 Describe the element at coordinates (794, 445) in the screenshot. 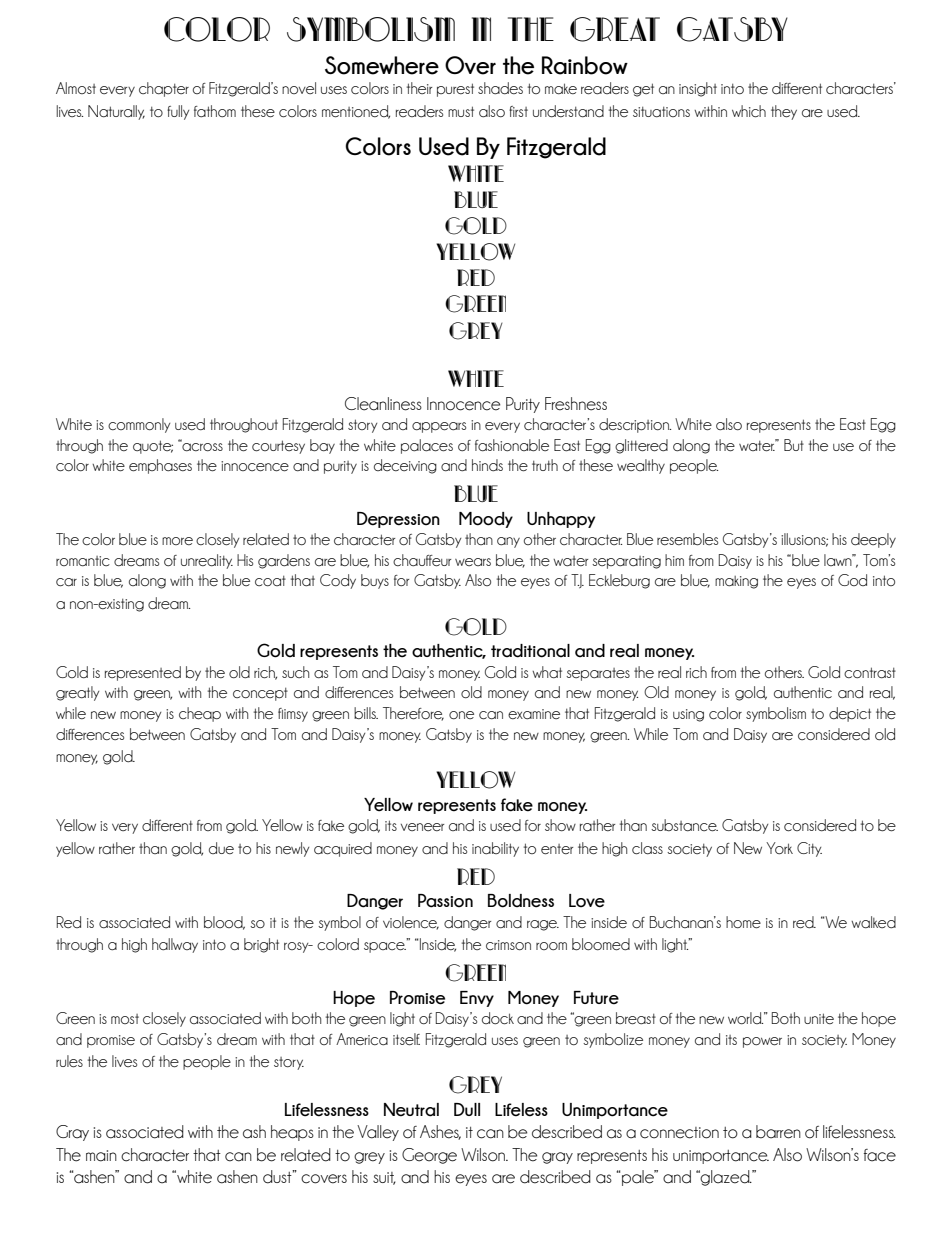

I see `But` at that location.
